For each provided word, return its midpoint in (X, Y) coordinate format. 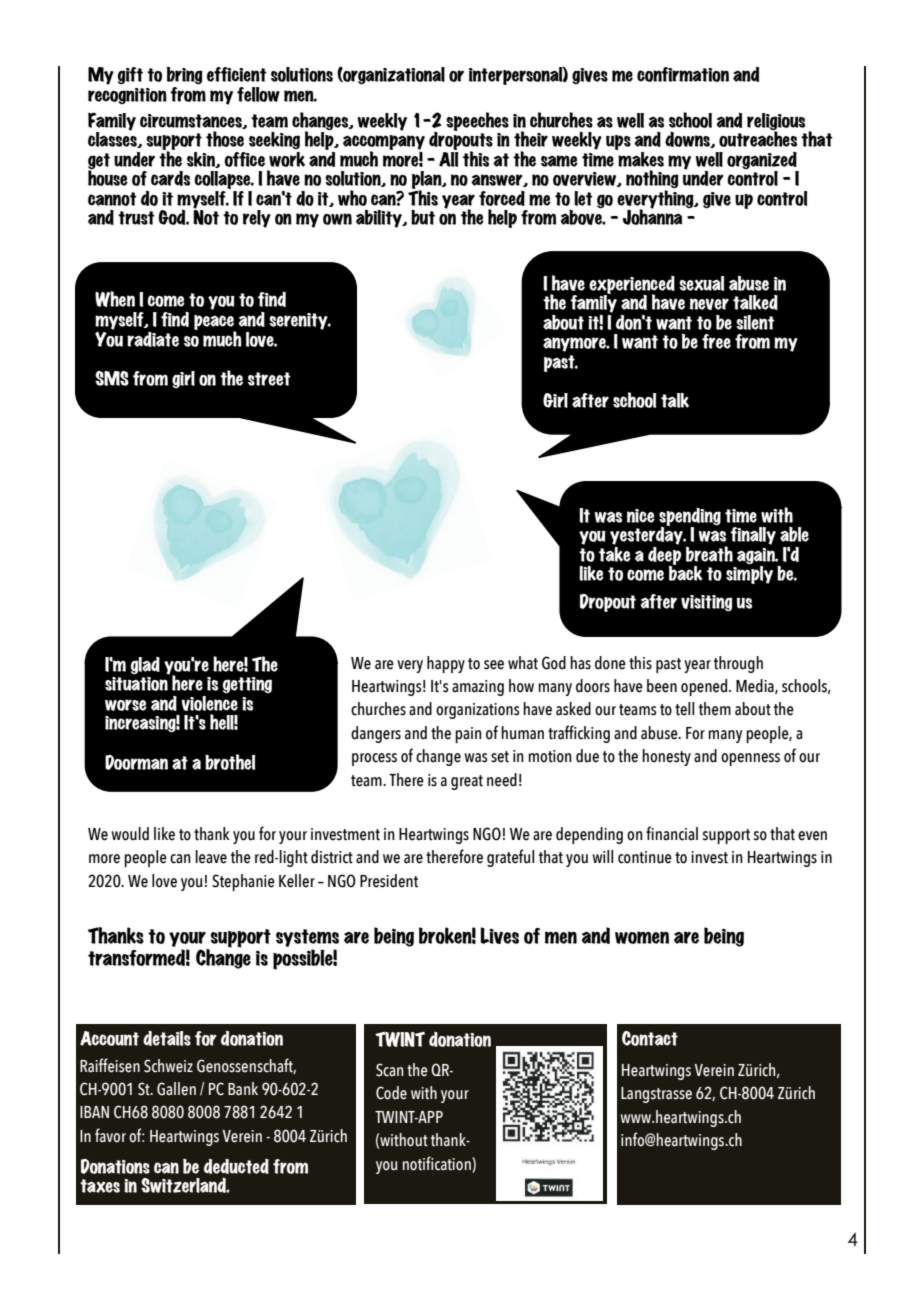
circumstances (192, 121)
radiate (153, 339)
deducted (236, 1166)
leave (211, 857)
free (716, 341)
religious (776, 123)
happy (446, 664)
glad (145, 665)
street (269, 379)
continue (645, 857)
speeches (477, 121)
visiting (707, 603)
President (389, 881)
